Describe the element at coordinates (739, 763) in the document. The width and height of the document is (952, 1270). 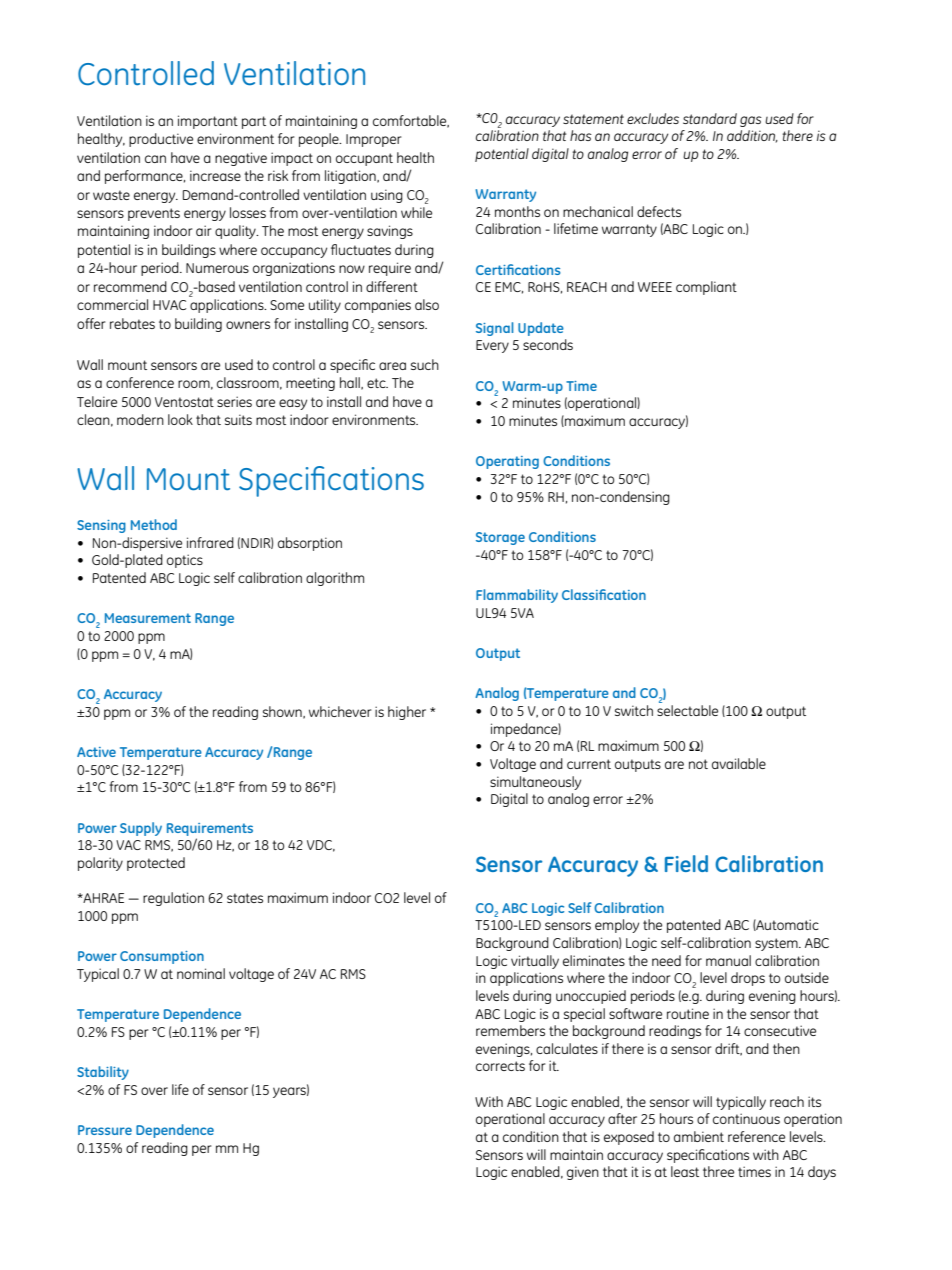
I see `available` at that location.
